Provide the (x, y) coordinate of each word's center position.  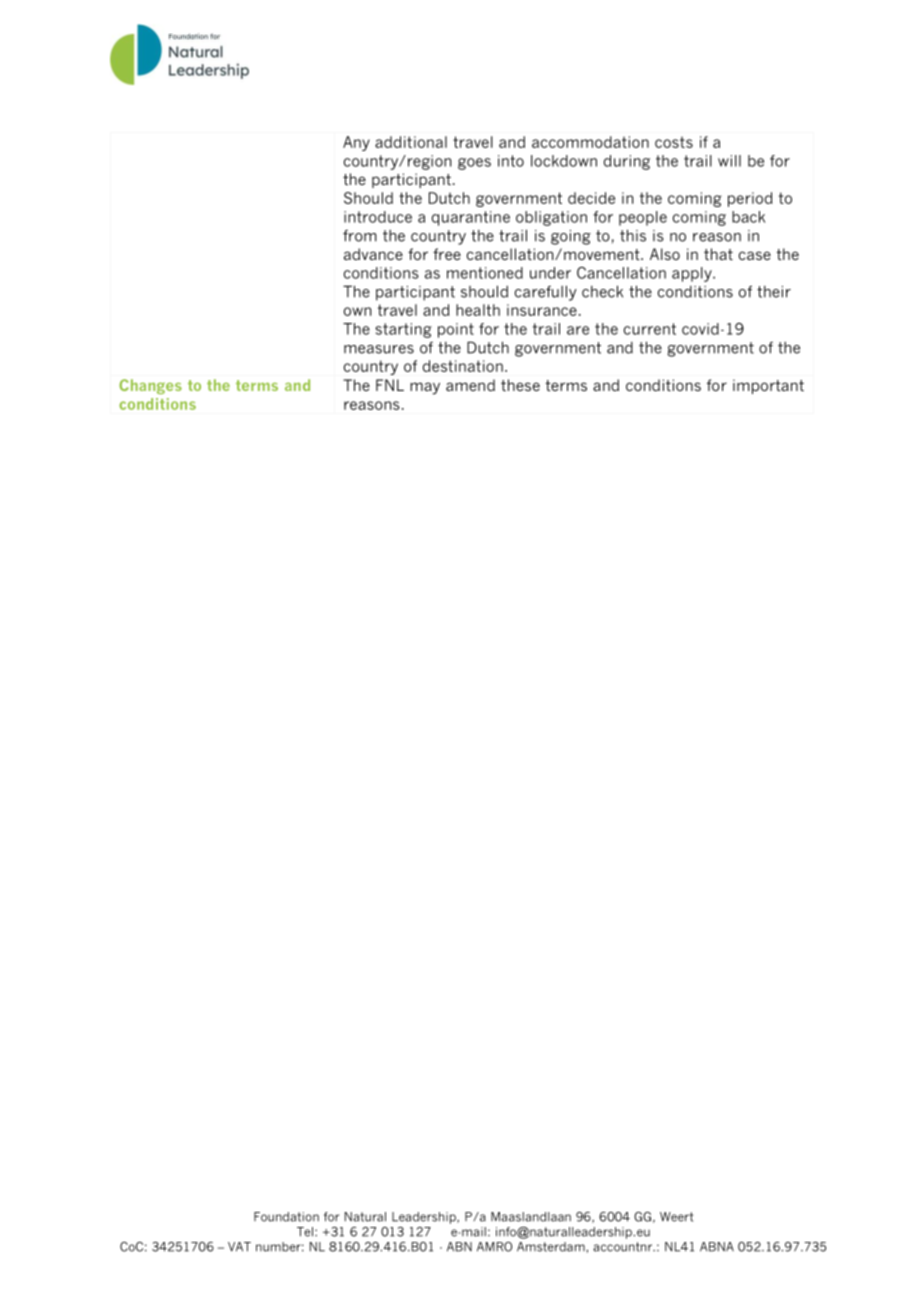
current (650, 329)
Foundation (286, 1217)
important (768, 386)
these (520, 385)
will (729, 161)
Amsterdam (551, 1247)
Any (356, 143)
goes (474, 164)
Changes (150, 386)
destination (463, 366)
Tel (305, 1232)
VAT (239, 1247)
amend (470, 385)
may (425, 388)
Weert (676, 1217)
